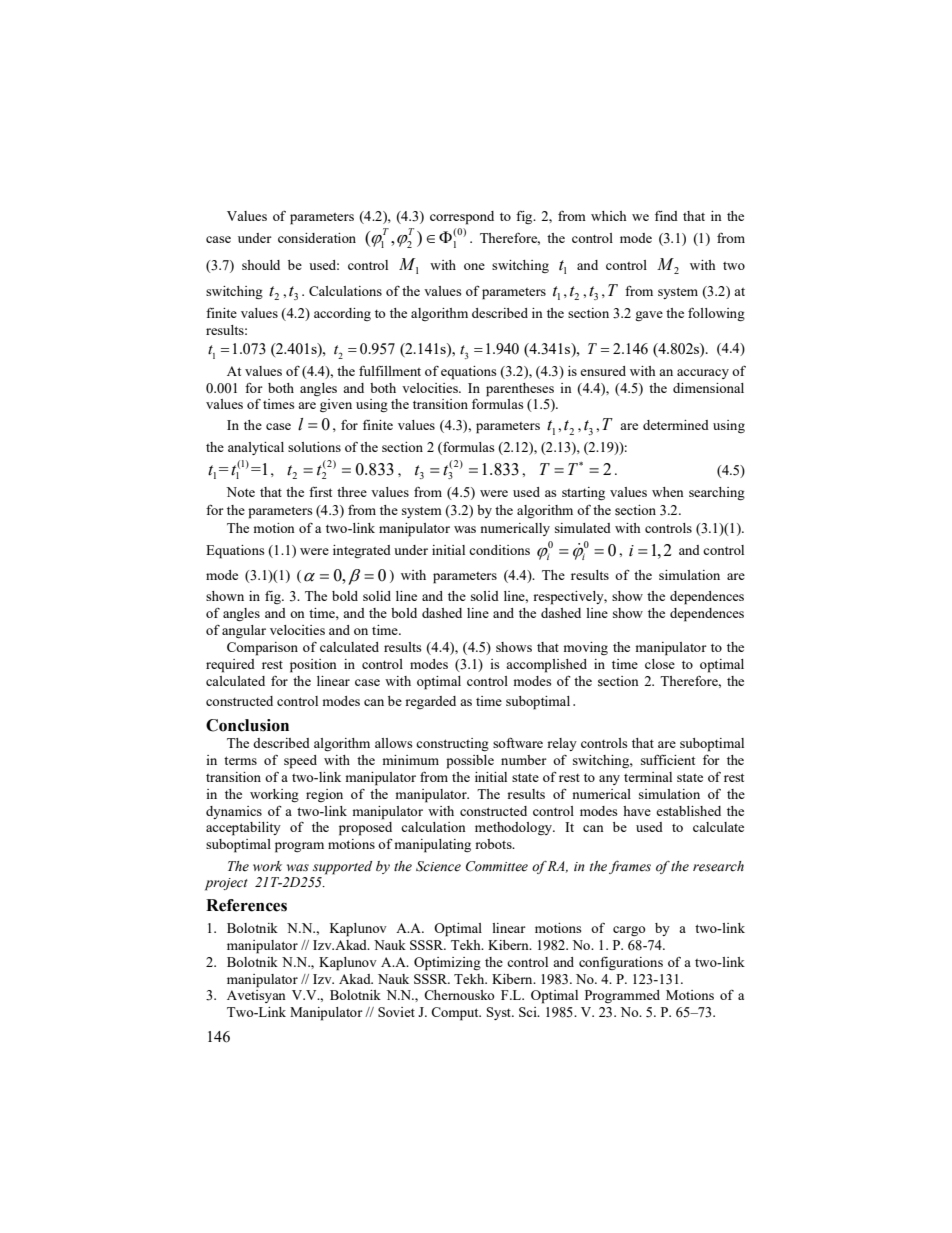 The width and height of the document is (952, 1233). I want to click on consideration, so click(317, 238).
